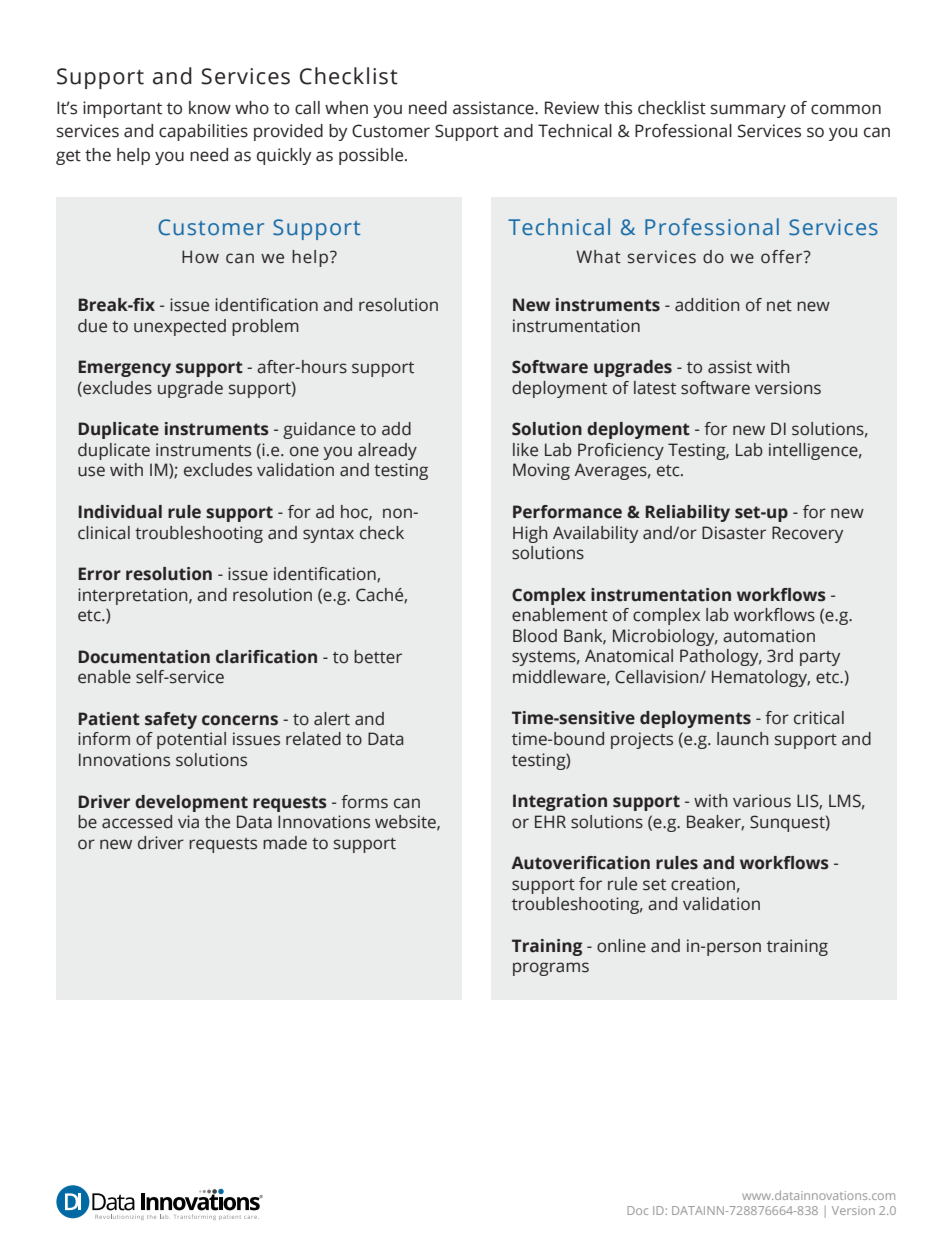 The height and width of the document is (1233, 952). Describe the element at coordinates (734, 533) in the document. I see `Disaster` at that location.
